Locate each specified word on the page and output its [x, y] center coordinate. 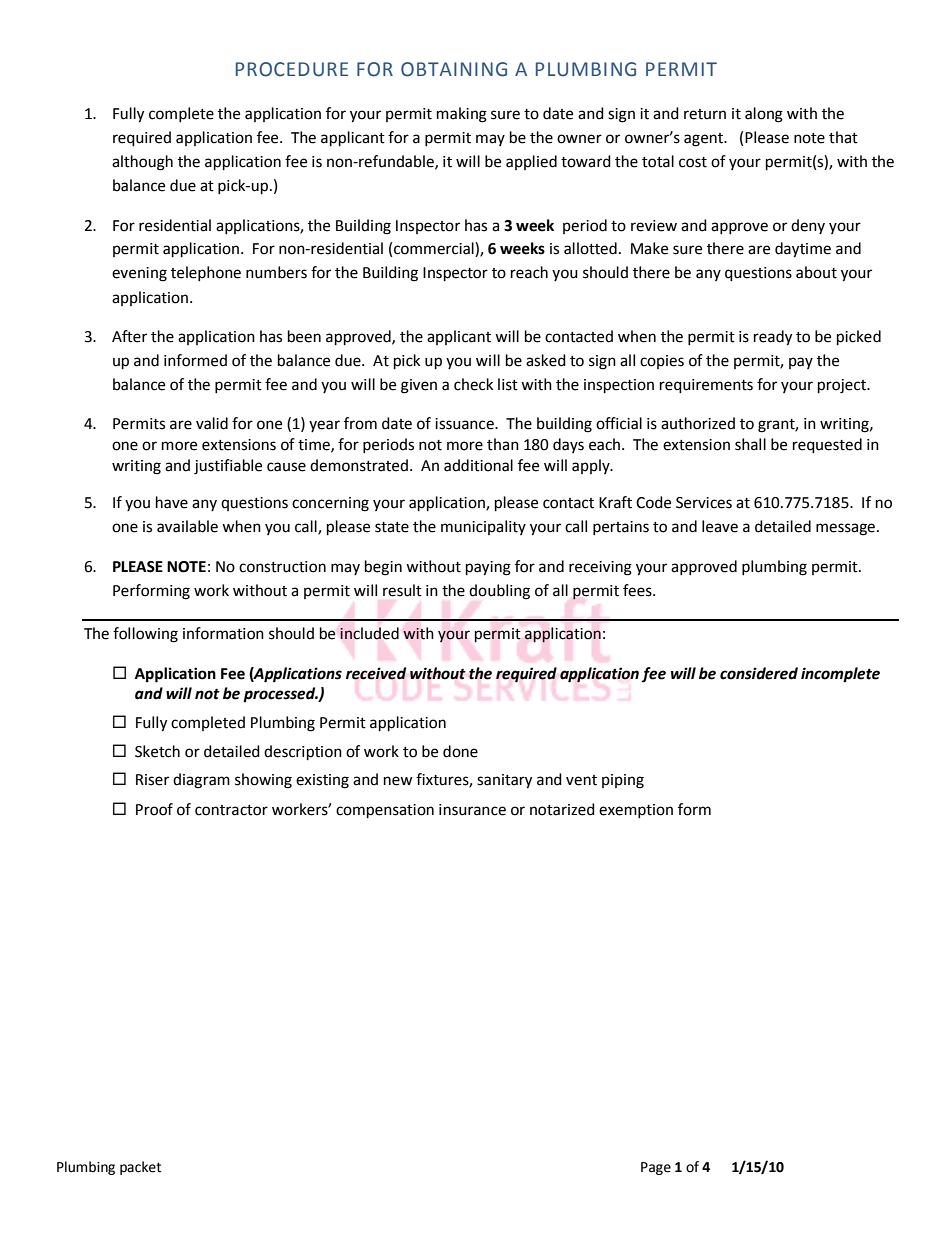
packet [140, 1168]
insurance [472, 810]
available [187, 526]
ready [773, 338]
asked [546, 360]
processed [280, 695]
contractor [231, 810]
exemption [636, 811]
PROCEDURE [292, 69]
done [460, 751]
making [462, 115]
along [764, 115]
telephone [206, 273]
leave [720, 526]
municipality [483, 527]
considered [759, 673]
